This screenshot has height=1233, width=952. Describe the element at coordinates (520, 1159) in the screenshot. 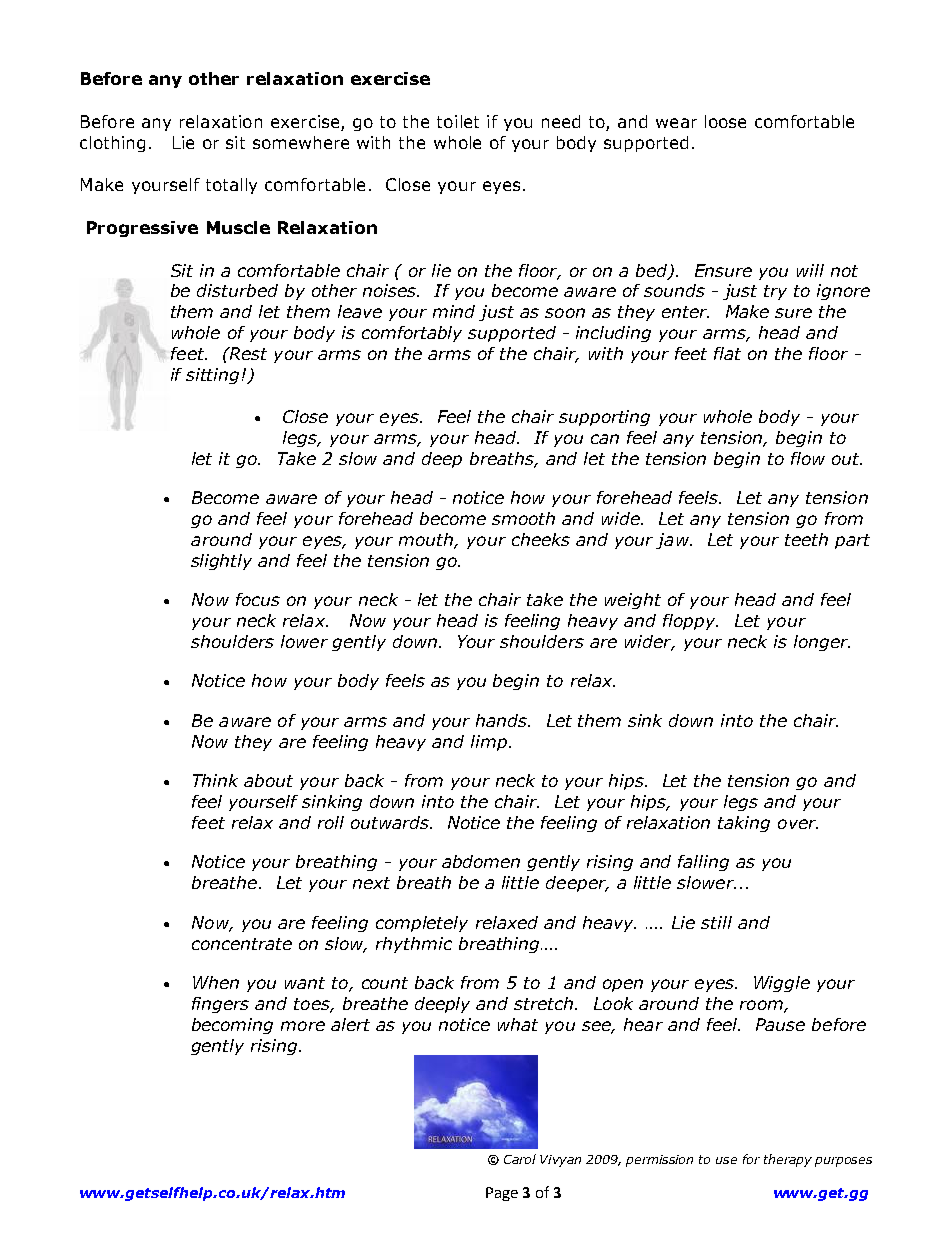

I see `Carol` at that location.
